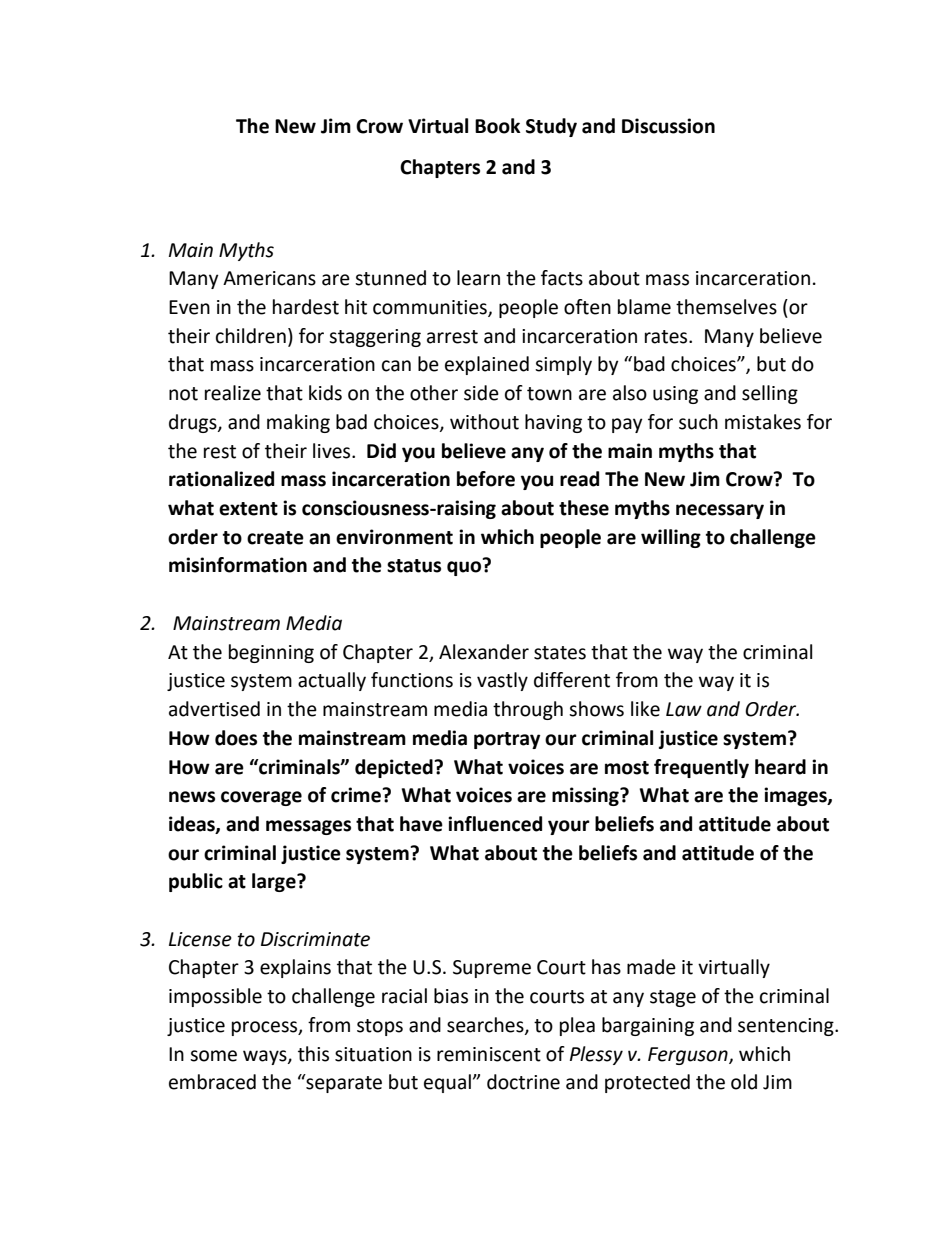 This document has height=1233, width=952. I want to click on Discussion, so click(668, 126).
